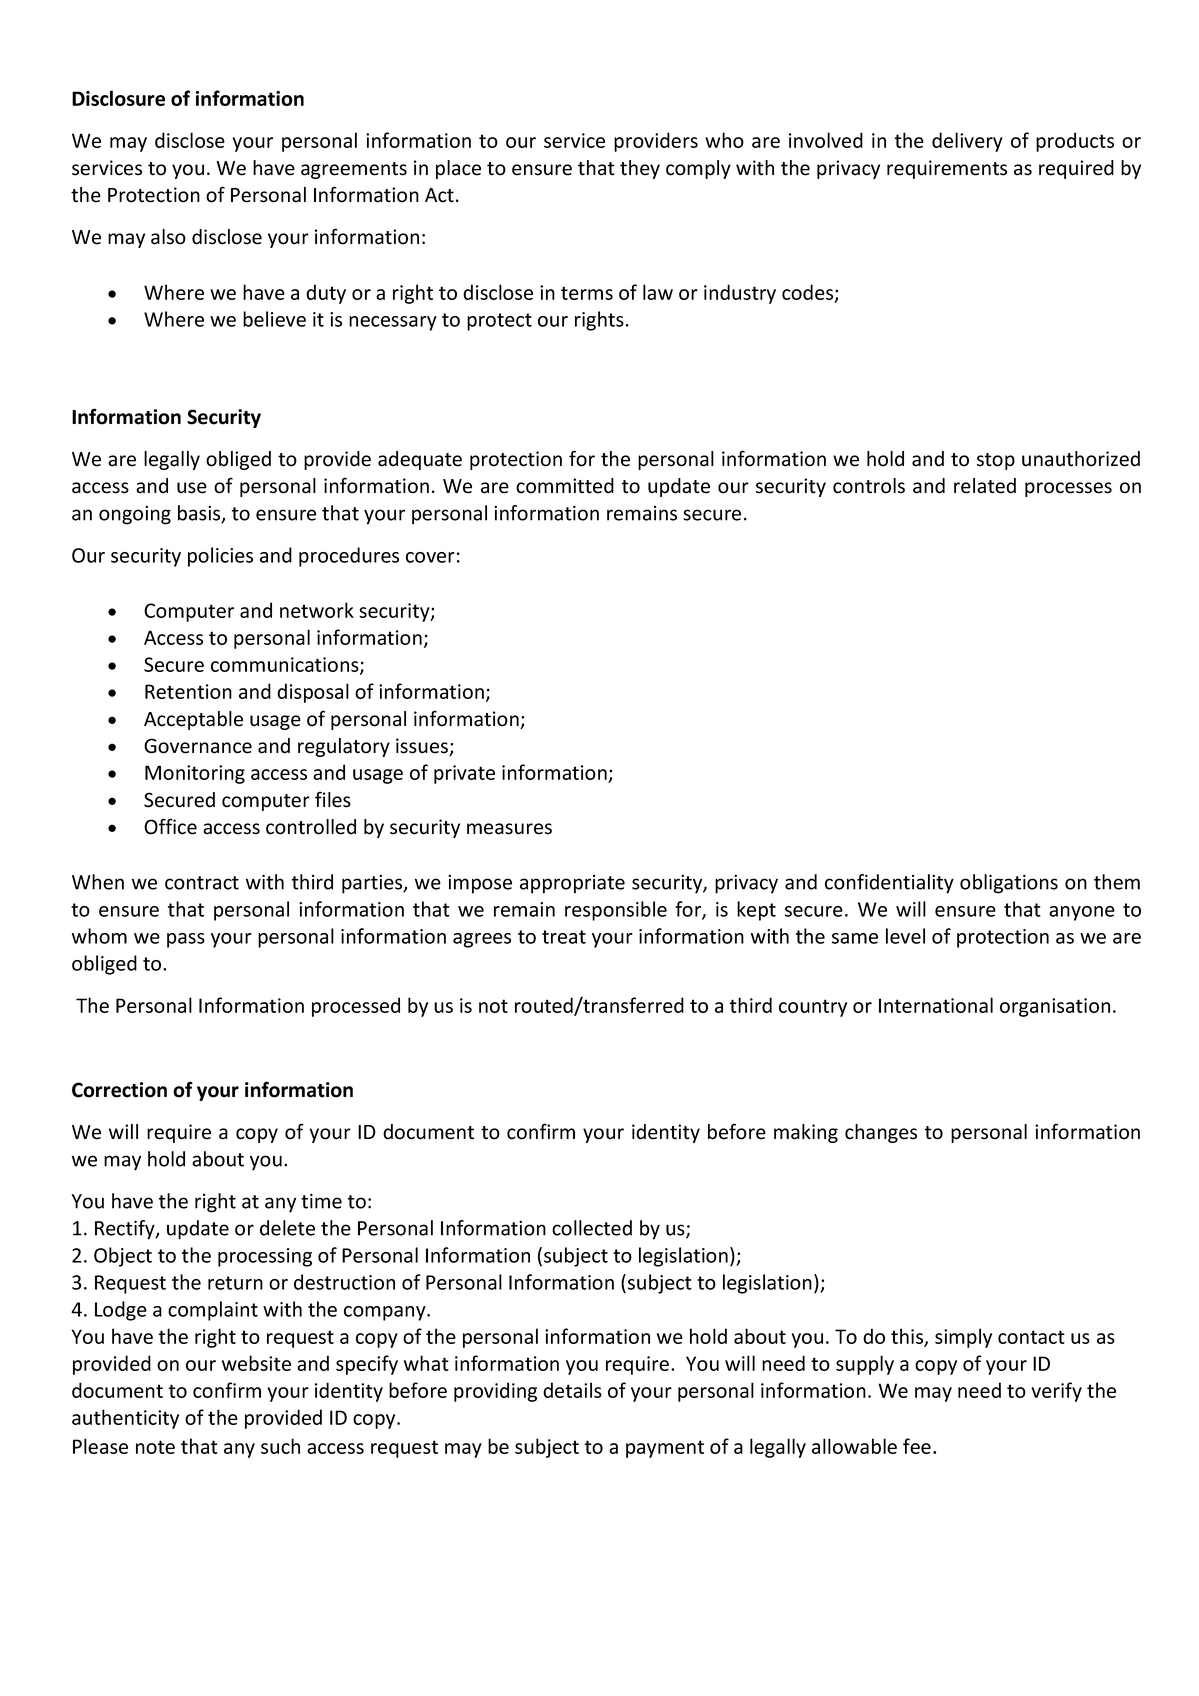 The image size is (1199, 1696). What do you see at coordinates (286, 666) in the page?
I see `communications` at bounding box center [286, 666].
